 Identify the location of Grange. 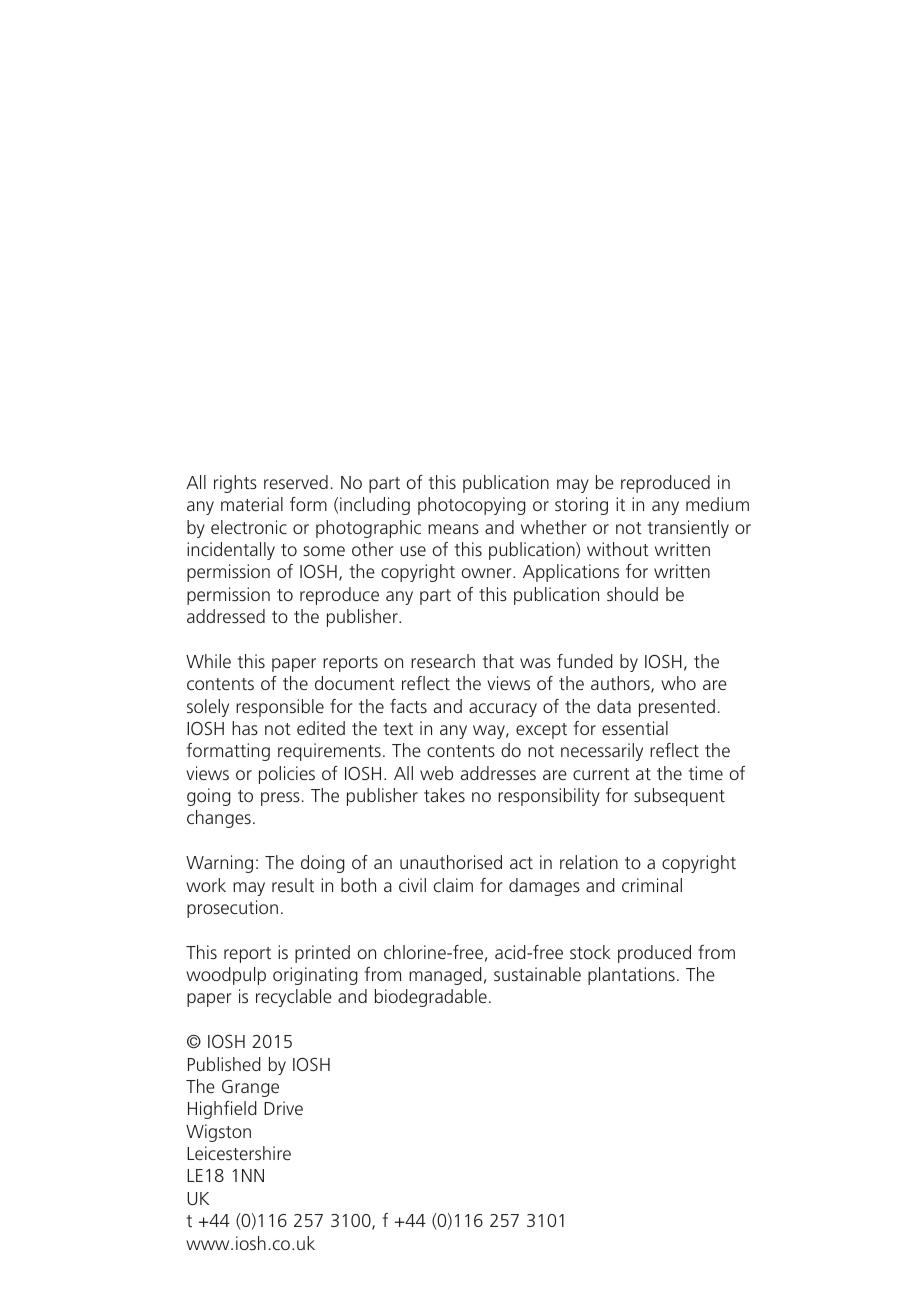
(250, 1088).
